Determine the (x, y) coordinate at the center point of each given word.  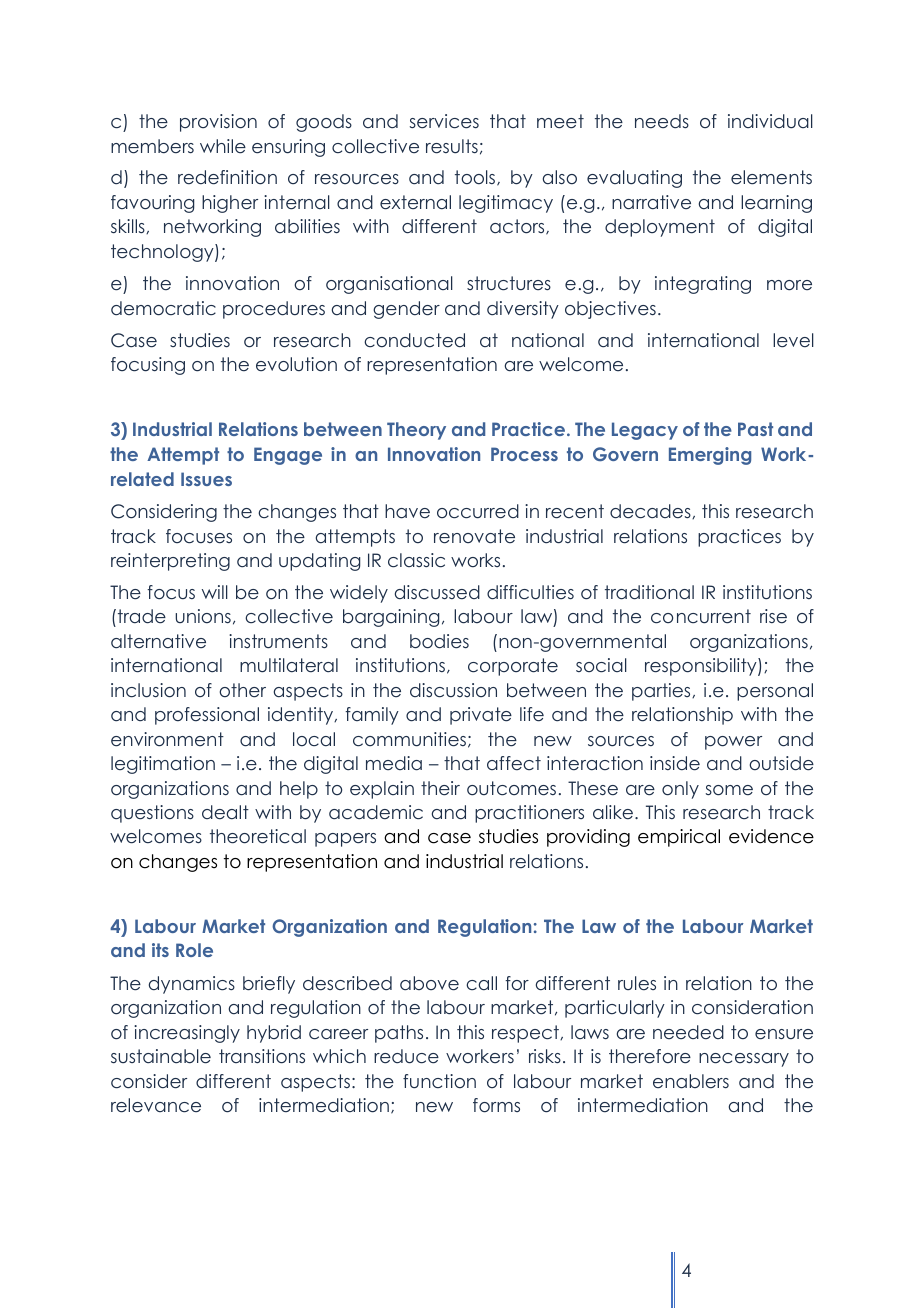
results (452, 146)
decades (651, 511)
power (733, 743)
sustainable (161, 1056)
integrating (703, 285)
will (215, 592)
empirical (679, 838)
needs (662, 121)
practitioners (529, 814)
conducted (414, 340)
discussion (453, 690)
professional (207, 716)
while (223, 146)
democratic (163, 308)
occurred (478, 511)
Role (194, 950)
